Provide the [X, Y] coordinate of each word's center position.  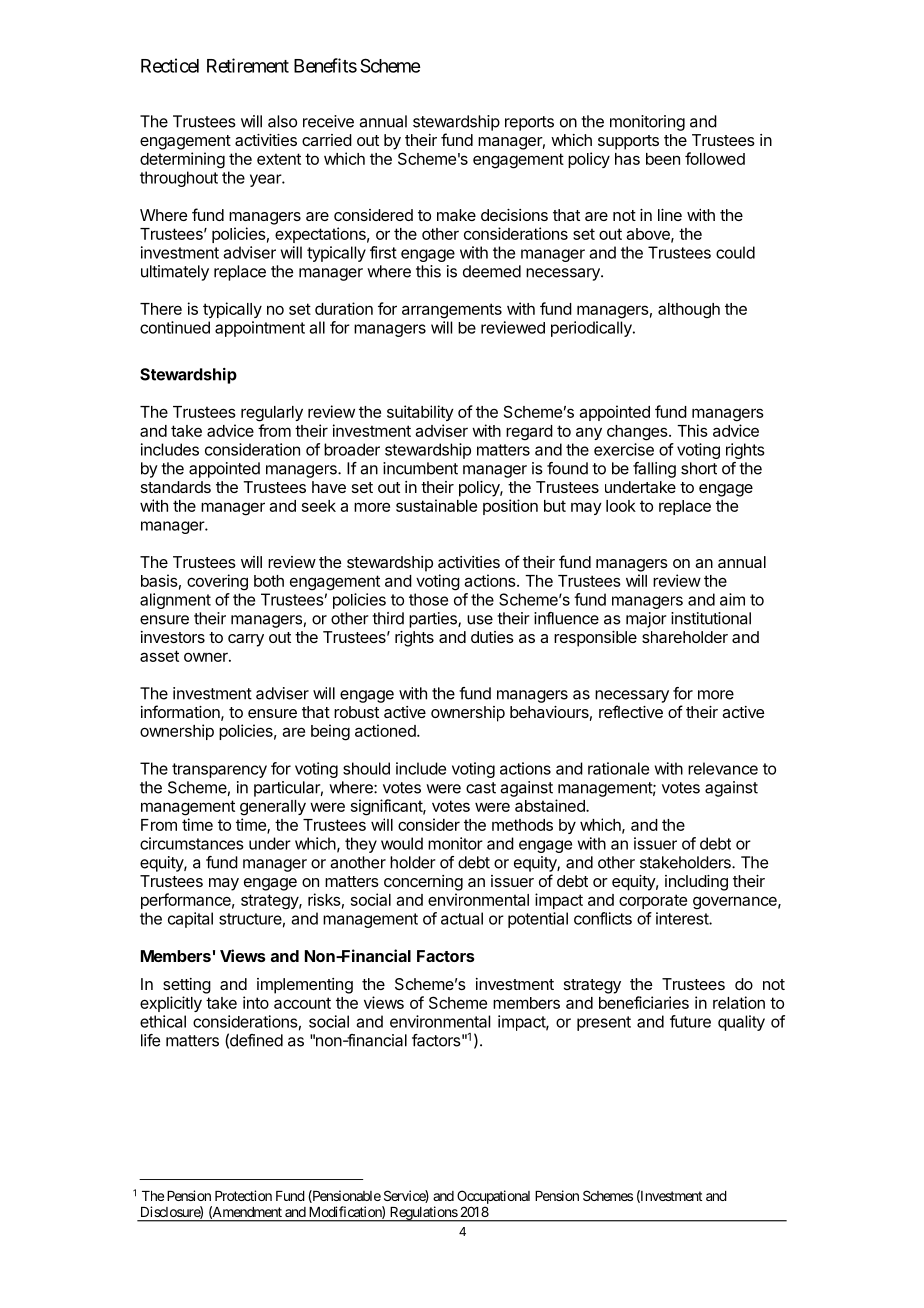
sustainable [436, 505]
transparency [219, 770]
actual [462, 918]
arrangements [452, 311]
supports [628, 142]
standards [176, 487]
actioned [385, 730]
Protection [243, 1195]
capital [190, 920]
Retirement [248, 65]
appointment [260, 329]
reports [529, 123]
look [621, 506]
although [689, 311]
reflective [631, 711]
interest [683, 918]
